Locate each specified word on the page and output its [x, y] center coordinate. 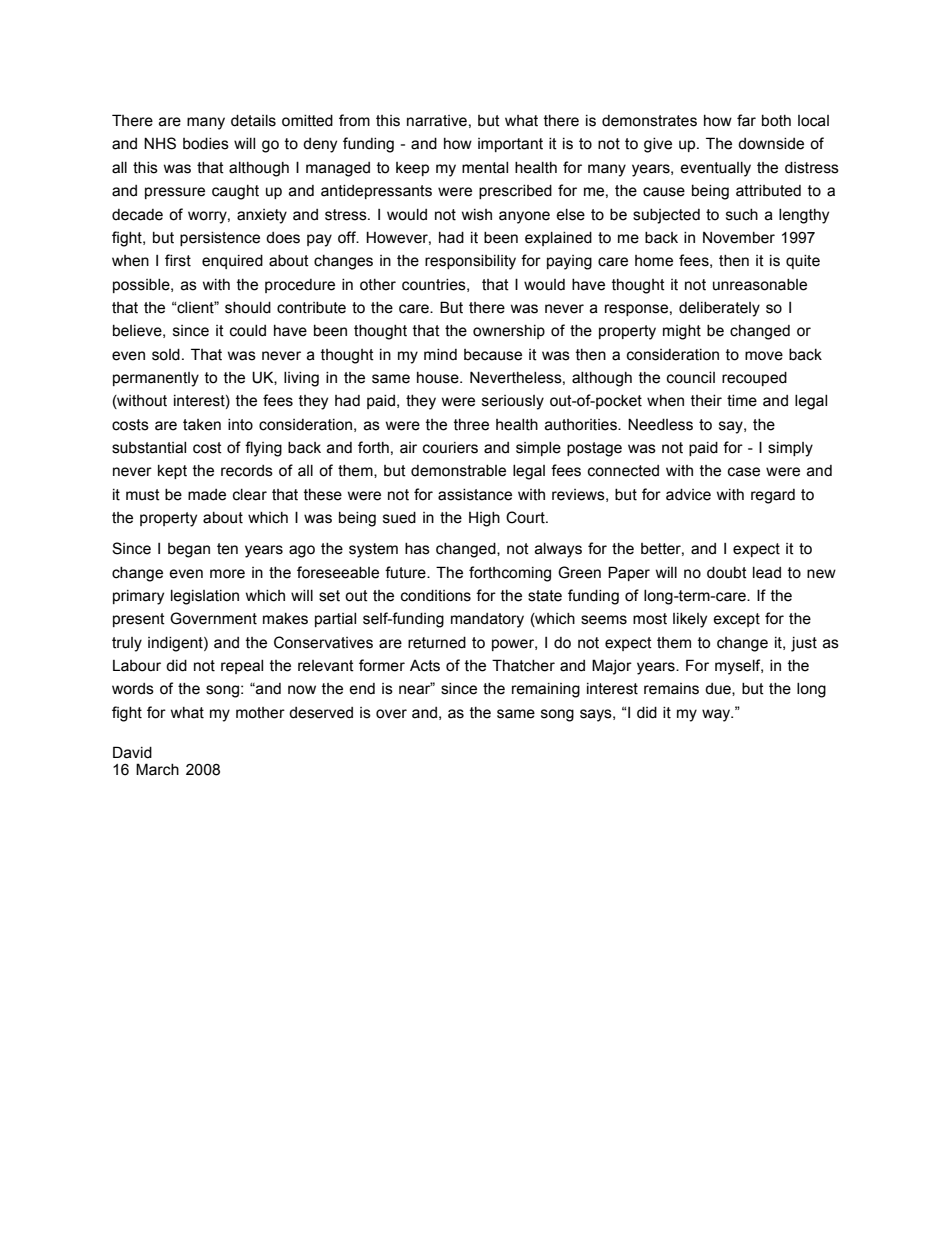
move [764, 356]
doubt [727, 573]
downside [771, 144]
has [417, 549]
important [510, 145]
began [189, 550]
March [157, 769]
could [248, 331]
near [416, 689]
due [719, 689]
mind [440, 354]
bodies [206, 144]
